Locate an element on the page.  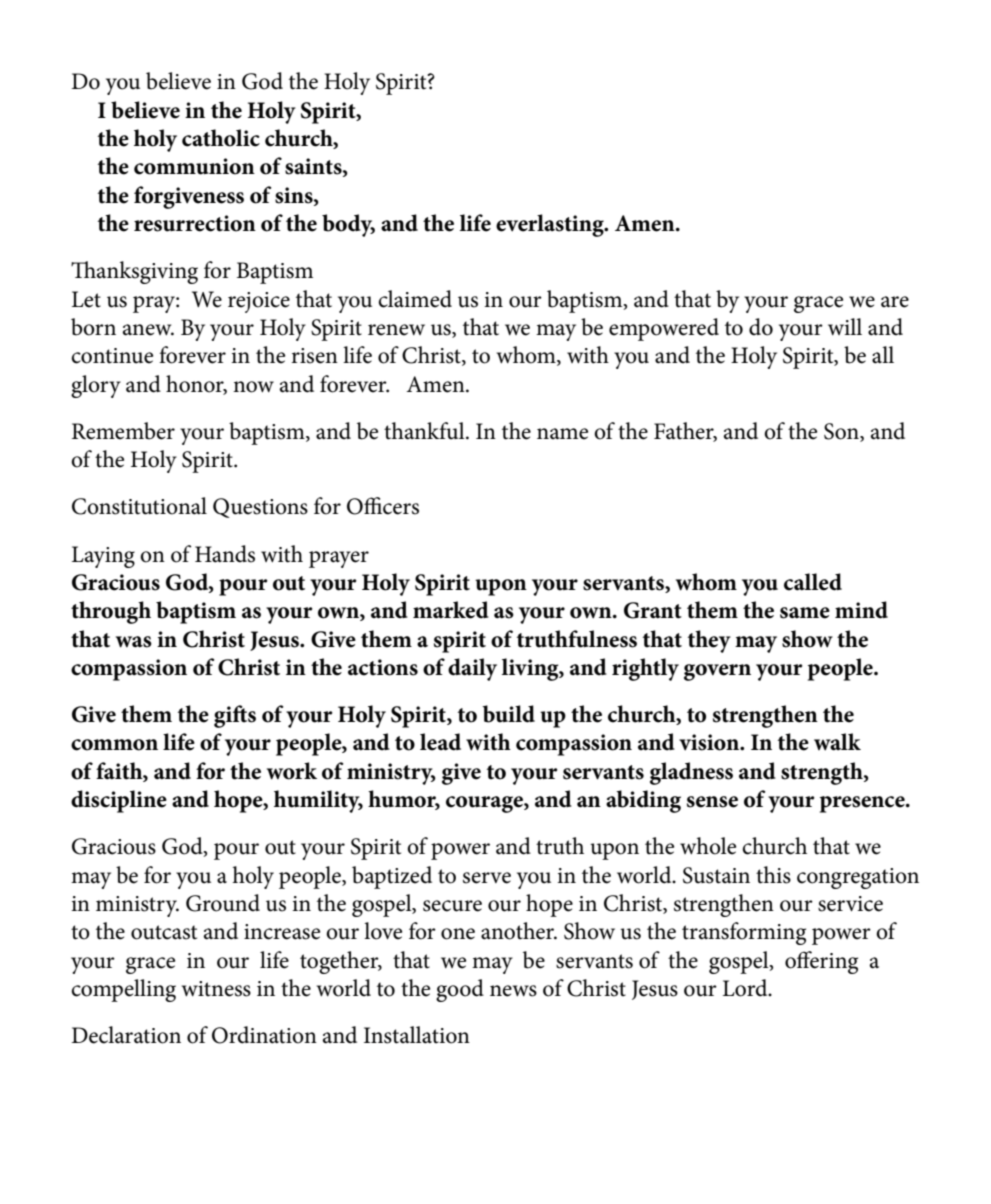
Lord is located at coordinates (746, 988).
